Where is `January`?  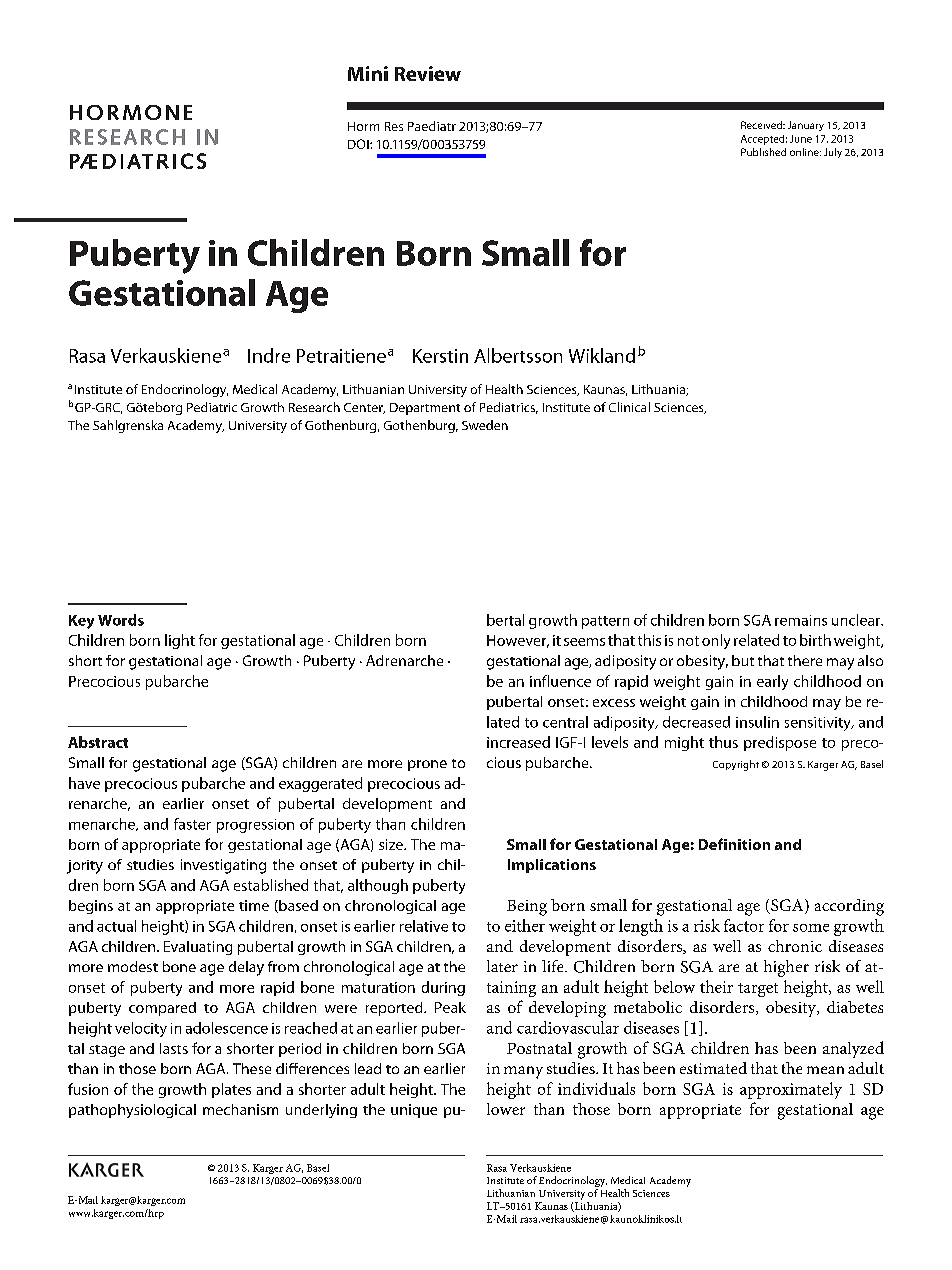 January is located at coordinates (806, 126).
